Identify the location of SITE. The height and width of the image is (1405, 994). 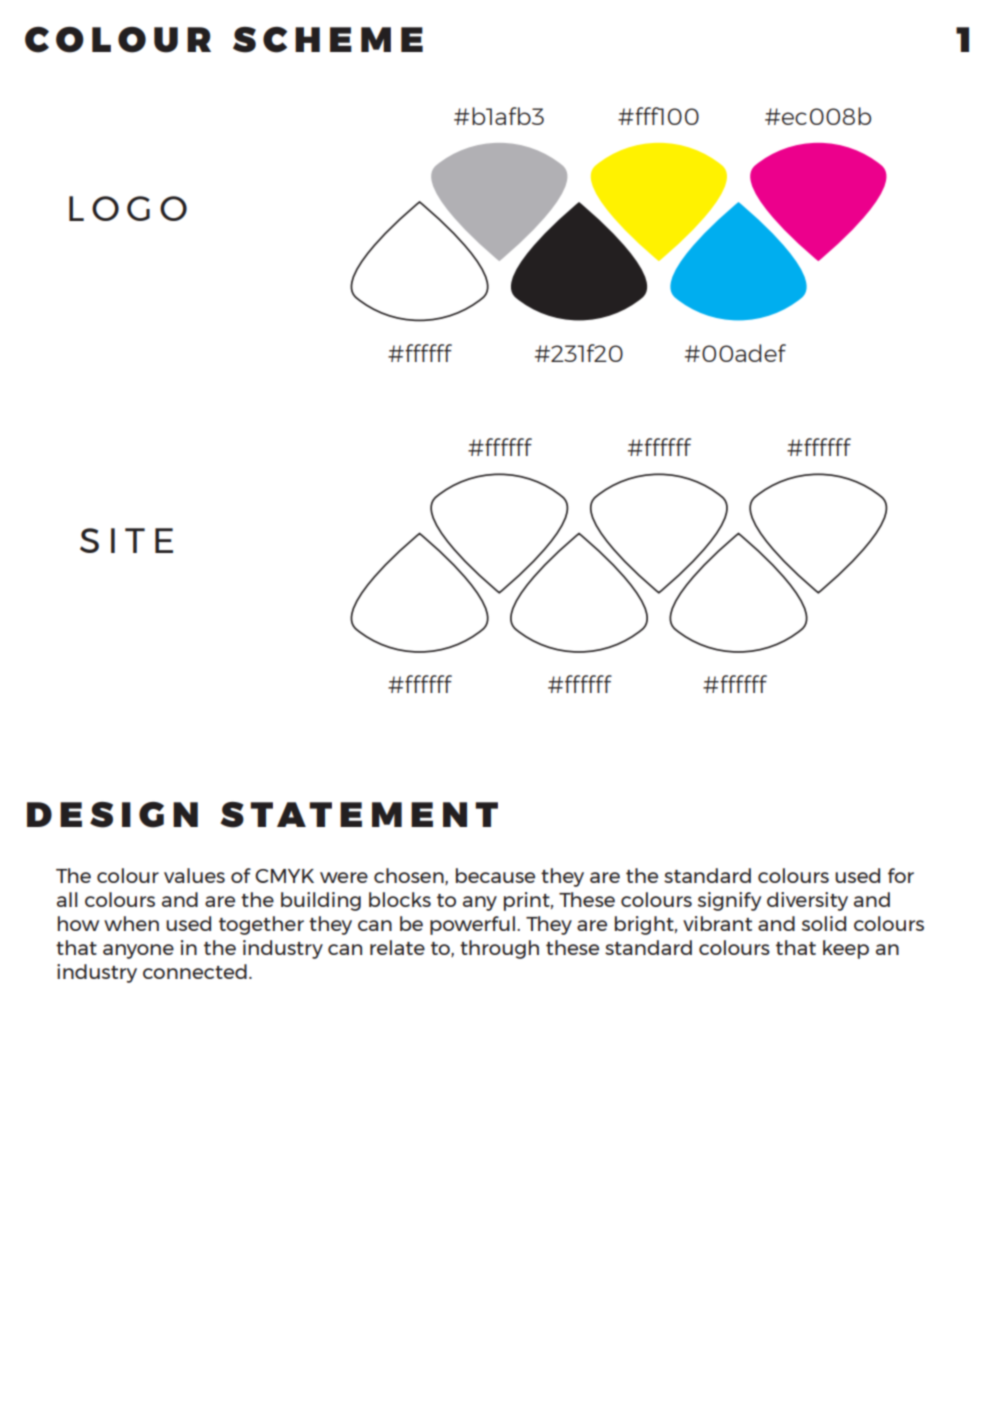
(126, 540).
